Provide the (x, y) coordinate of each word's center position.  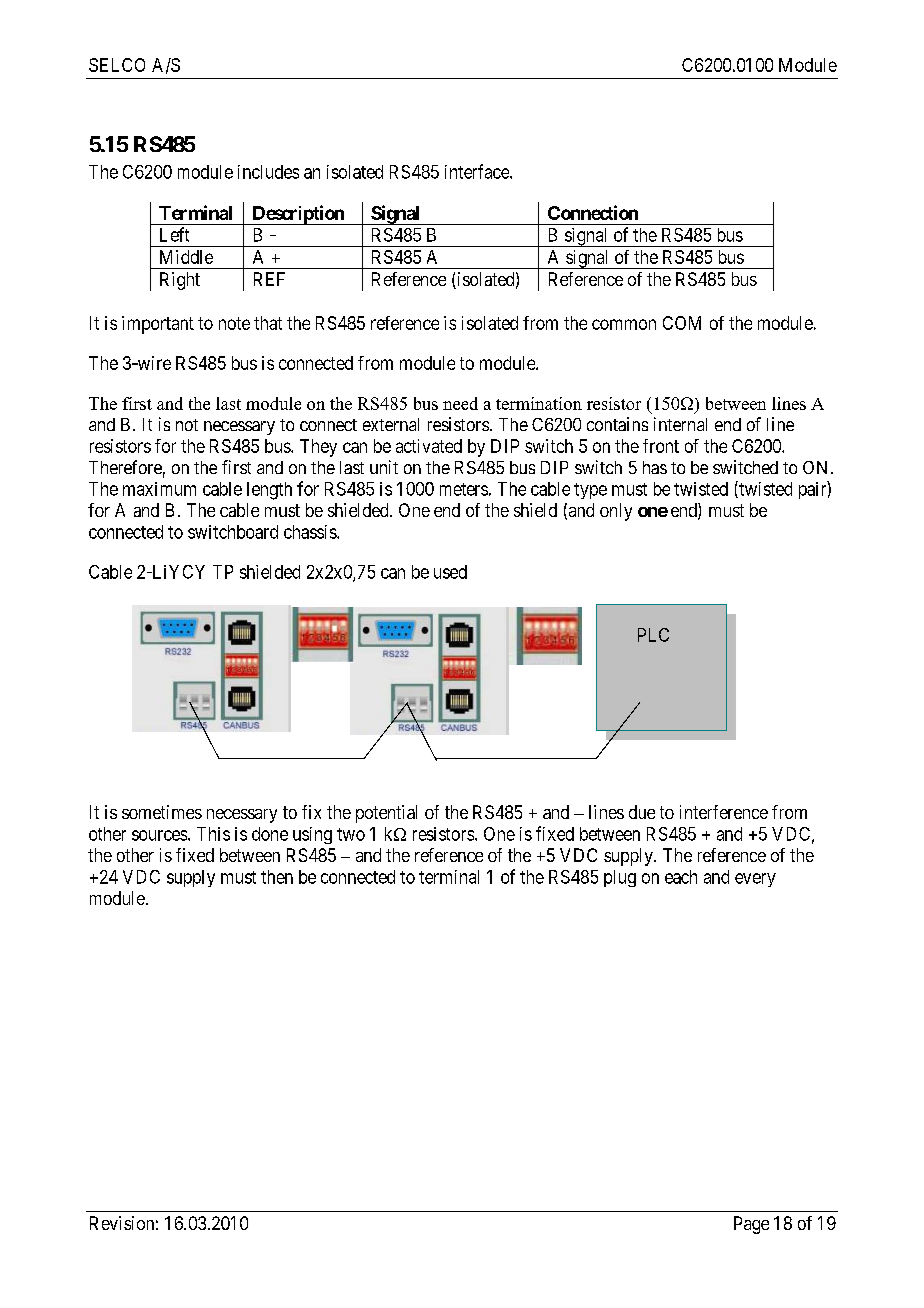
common (624, 324)
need (460, 403)
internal (680, 424)
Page (751, 1225)
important (158, 325)
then (277, 877)
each (681, 877)
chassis (311, 532)
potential (386, 814)
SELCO (117, 65)
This (213, 834)
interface (478, 171)
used (450, 572)
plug (620, 878)
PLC (653, 635)
